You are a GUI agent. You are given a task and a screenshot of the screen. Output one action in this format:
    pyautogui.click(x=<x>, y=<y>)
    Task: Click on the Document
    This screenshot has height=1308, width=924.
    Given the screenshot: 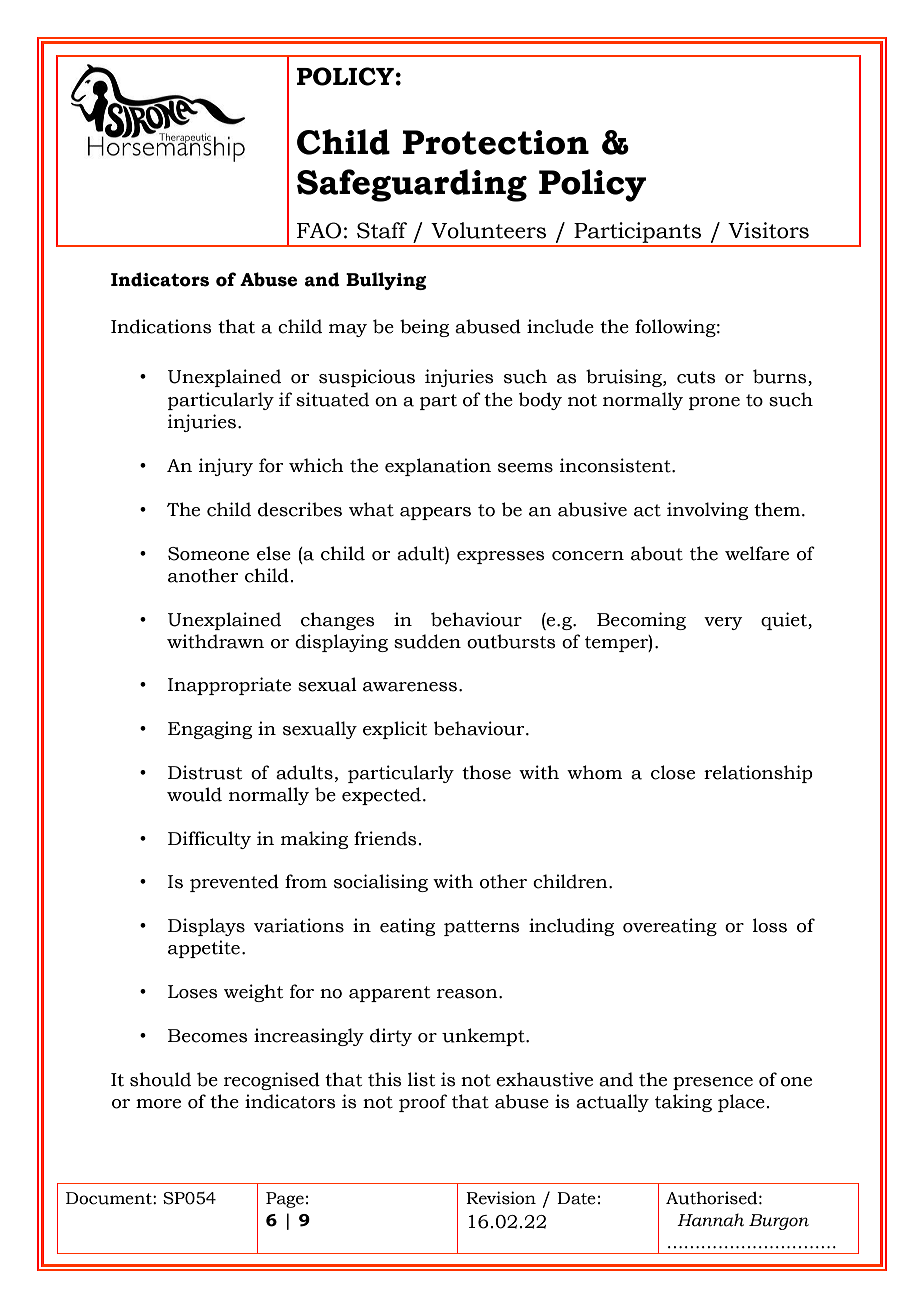 What is the action you would take?
    pyautogui.click(x=110, y=1198)
